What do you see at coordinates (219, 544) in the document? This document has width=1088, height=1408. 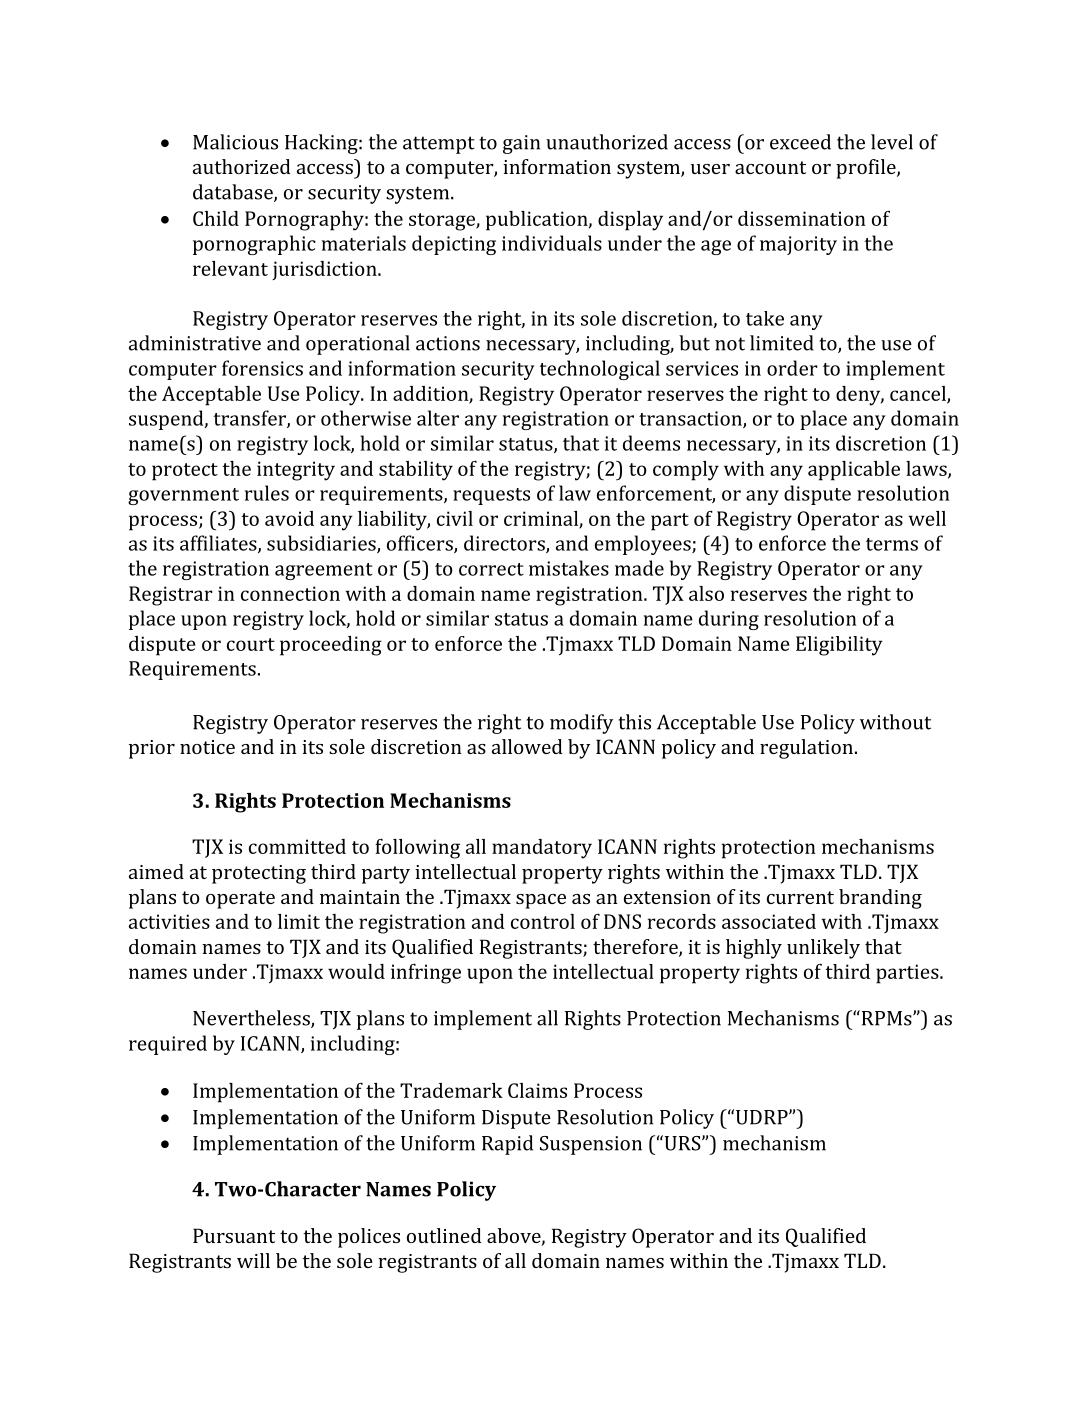 I see `affiliates` at bounding box center [219, 544].
